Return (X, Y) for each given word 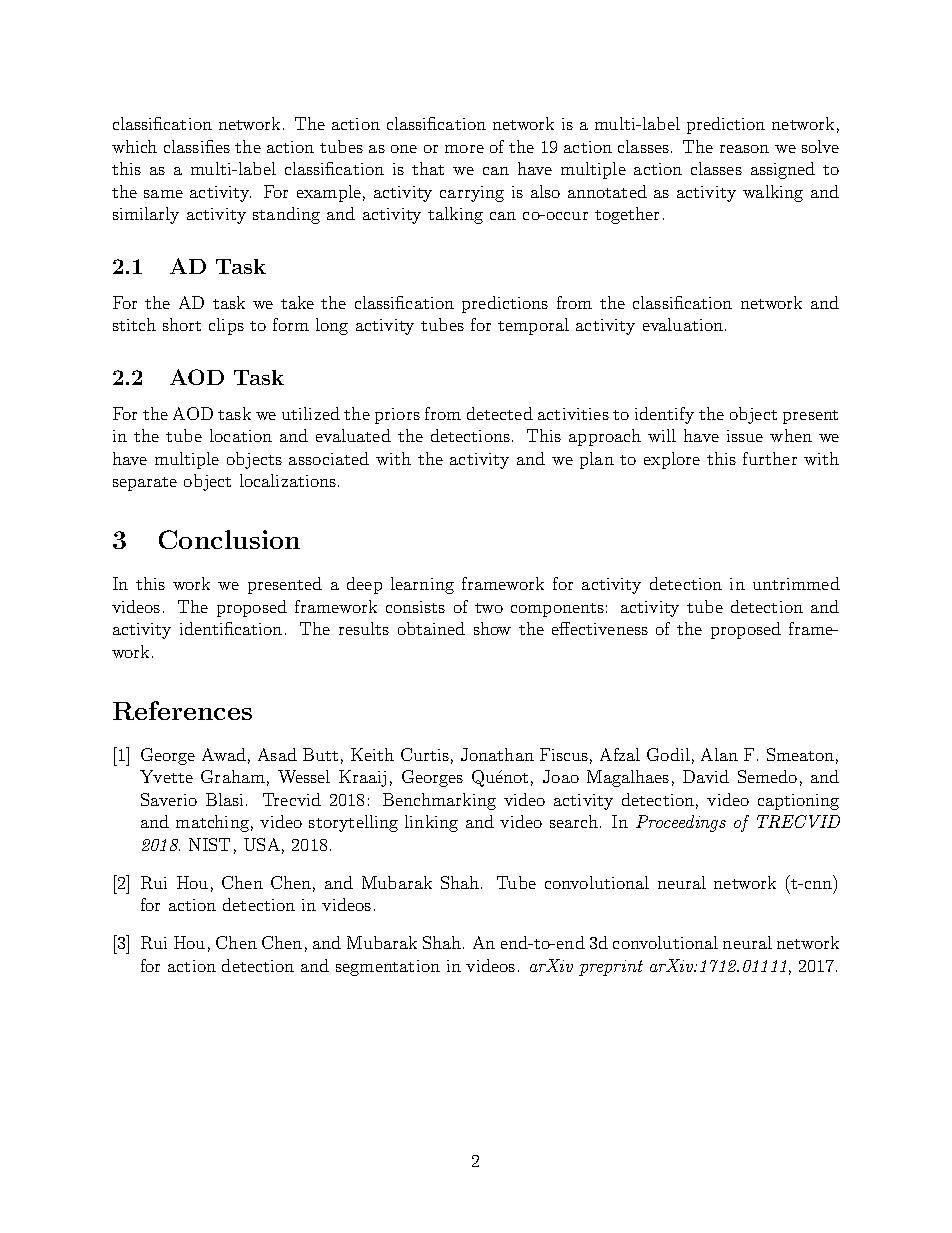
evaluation (684, 324)
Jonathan (497, 754)
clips (226, 326)
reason (744, 149)
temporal (533, 326)
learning (422, 585)
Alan (719, 754)
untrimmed (796, 583)
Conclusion (229, 539)
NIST (209, 844)
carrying (472, 194)
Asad (277, 754)
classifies (197, 146)
